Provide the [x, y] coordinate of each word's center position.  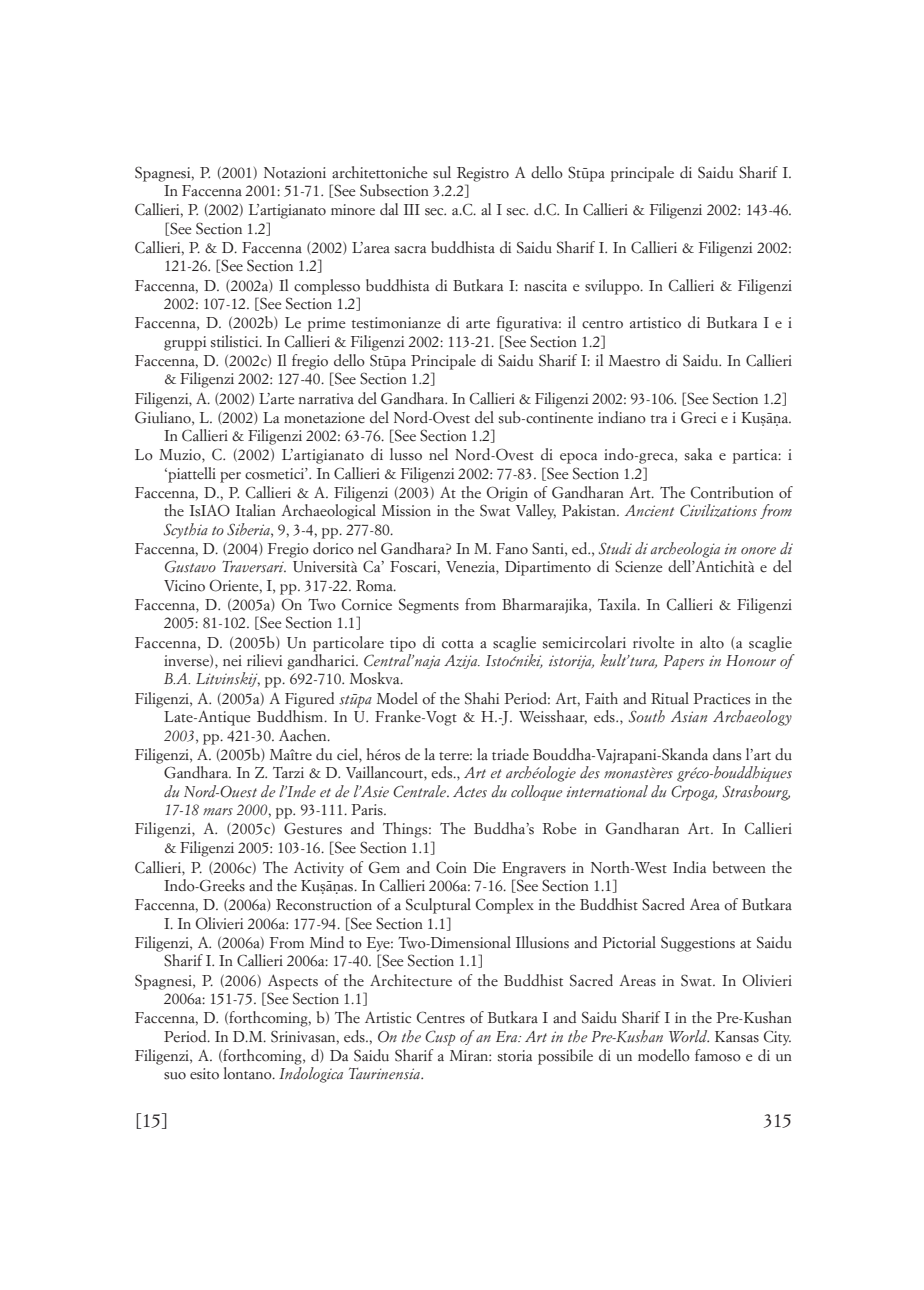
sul [442, 172]
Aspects [293, 982]
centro [602, 324]
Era [508, 1036]
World [689, 1036]
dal [389, 209]
